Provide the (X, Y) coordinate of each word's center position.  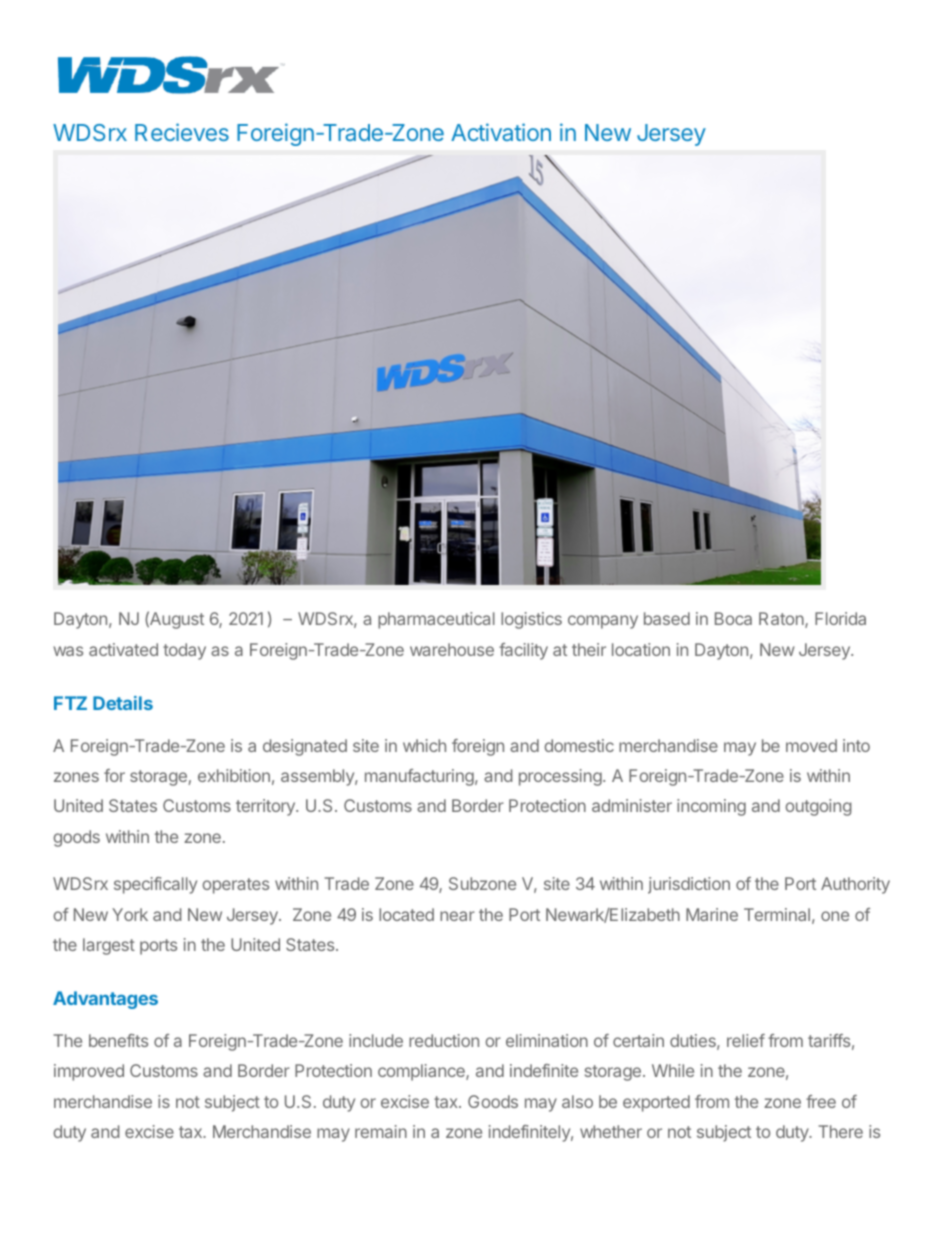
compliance (422, 1072)
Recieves (182, 132)
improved (89, 1072)
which (424, 745)
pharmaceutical (436, 620)
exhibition (234, 775)
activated (123, 649)
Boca (733, 618)
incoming (711, 807)
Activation (501, 132)
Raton (782, 620)
